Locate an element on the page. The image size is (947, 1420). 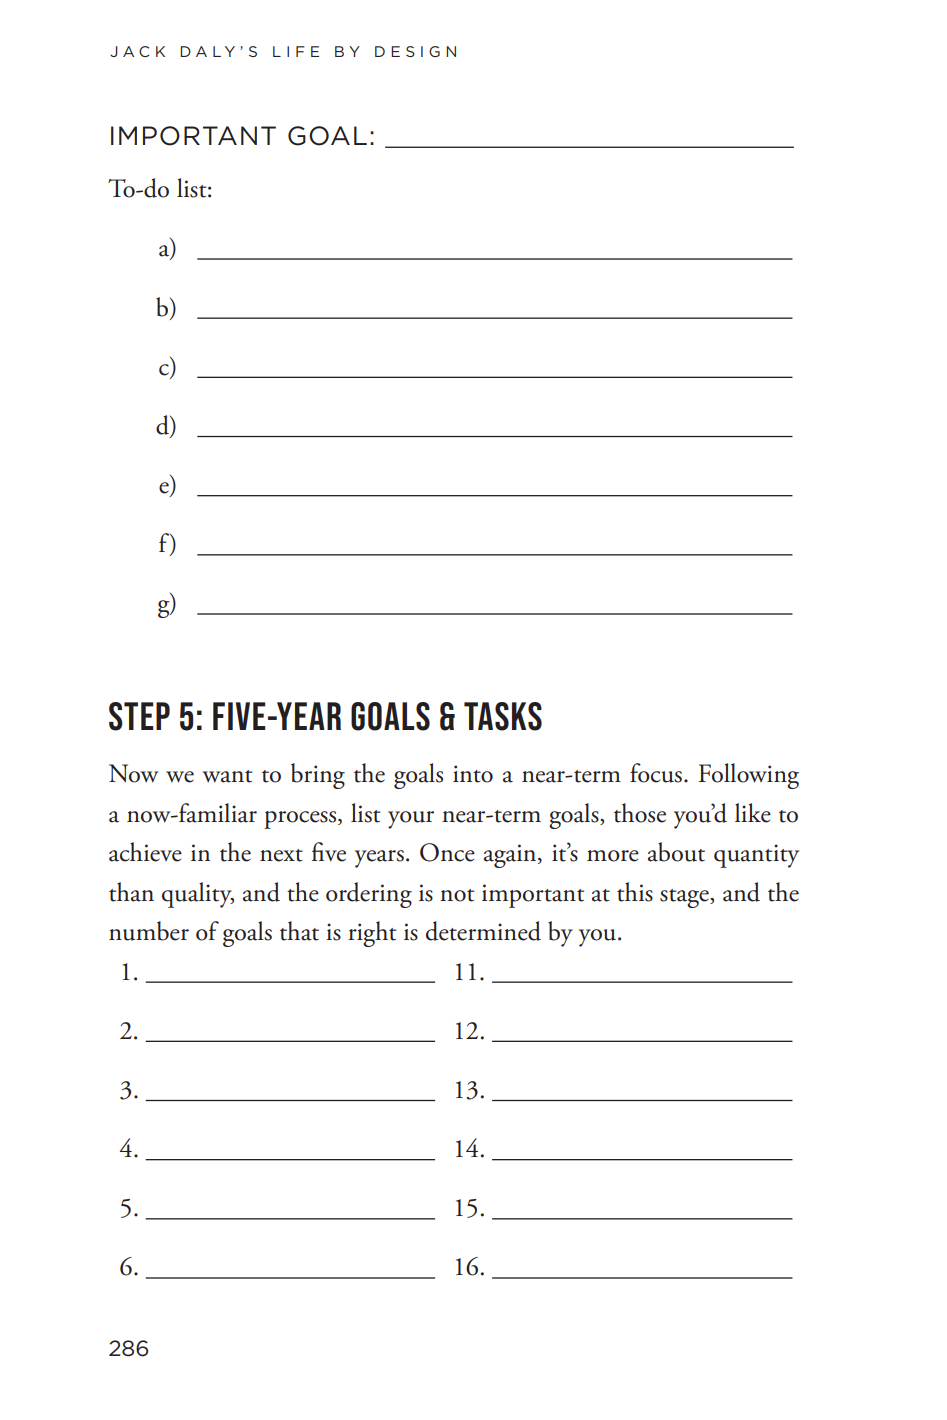
stage is located at coordinates (685, 898).
